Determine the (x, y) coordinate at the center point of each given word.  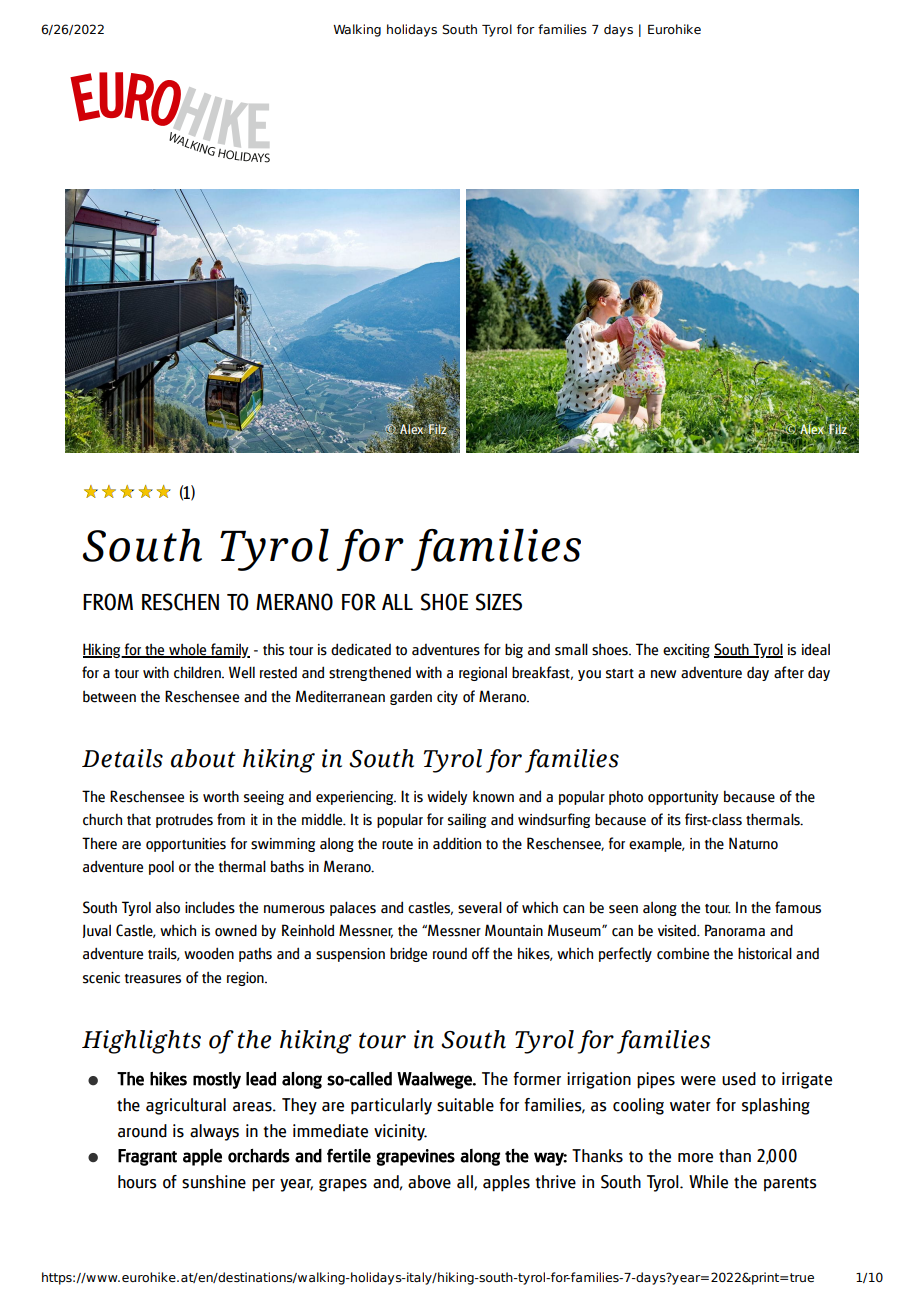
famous (798, 907)
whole (188, 650)
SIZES (499, 602)
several (480, 907)
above (429, 1182)
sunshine (214, 1182)
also (168, 908)
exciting (686, 651)
